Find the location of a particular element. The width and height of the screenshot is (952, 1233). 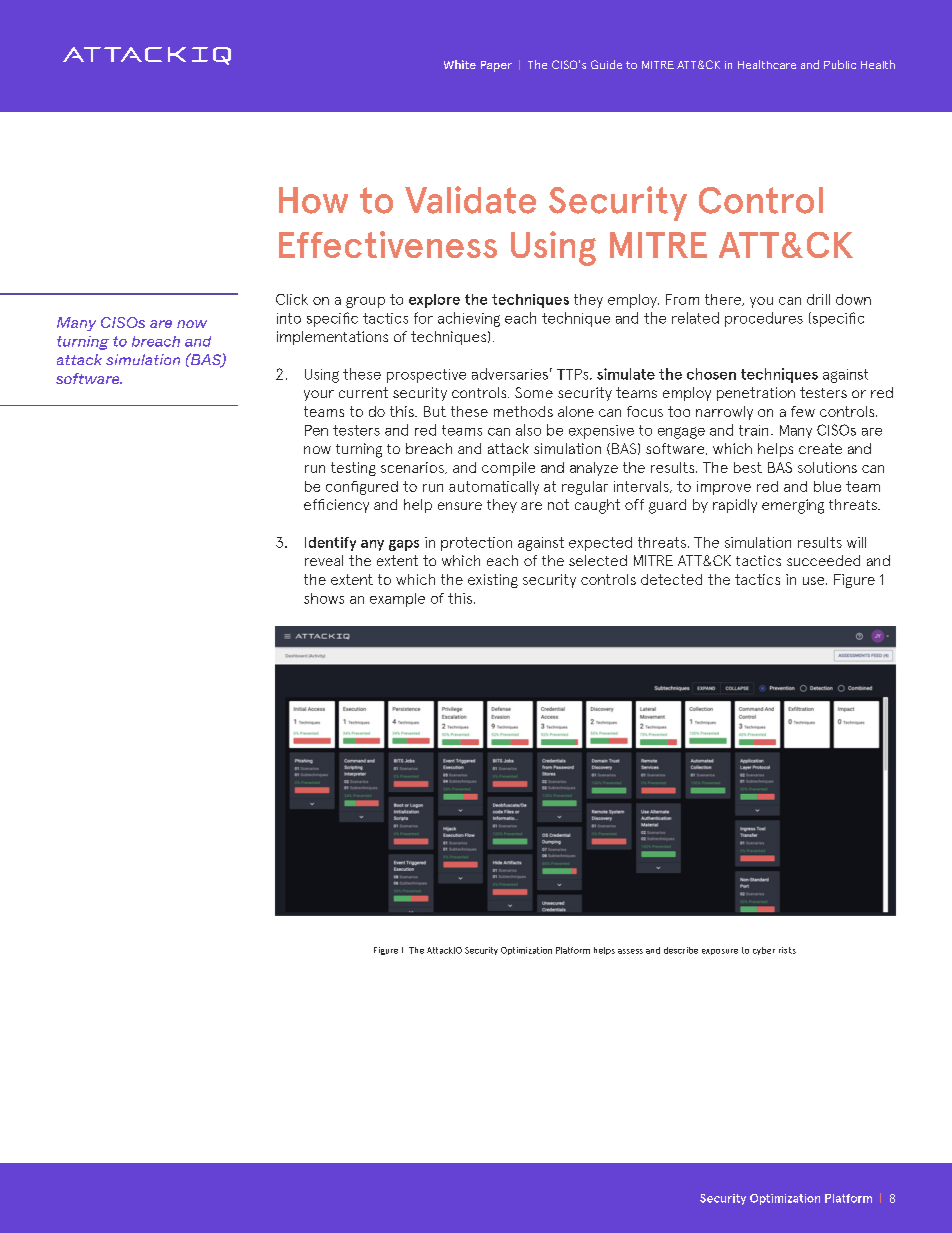

White is located at coordinates (460, 64).
